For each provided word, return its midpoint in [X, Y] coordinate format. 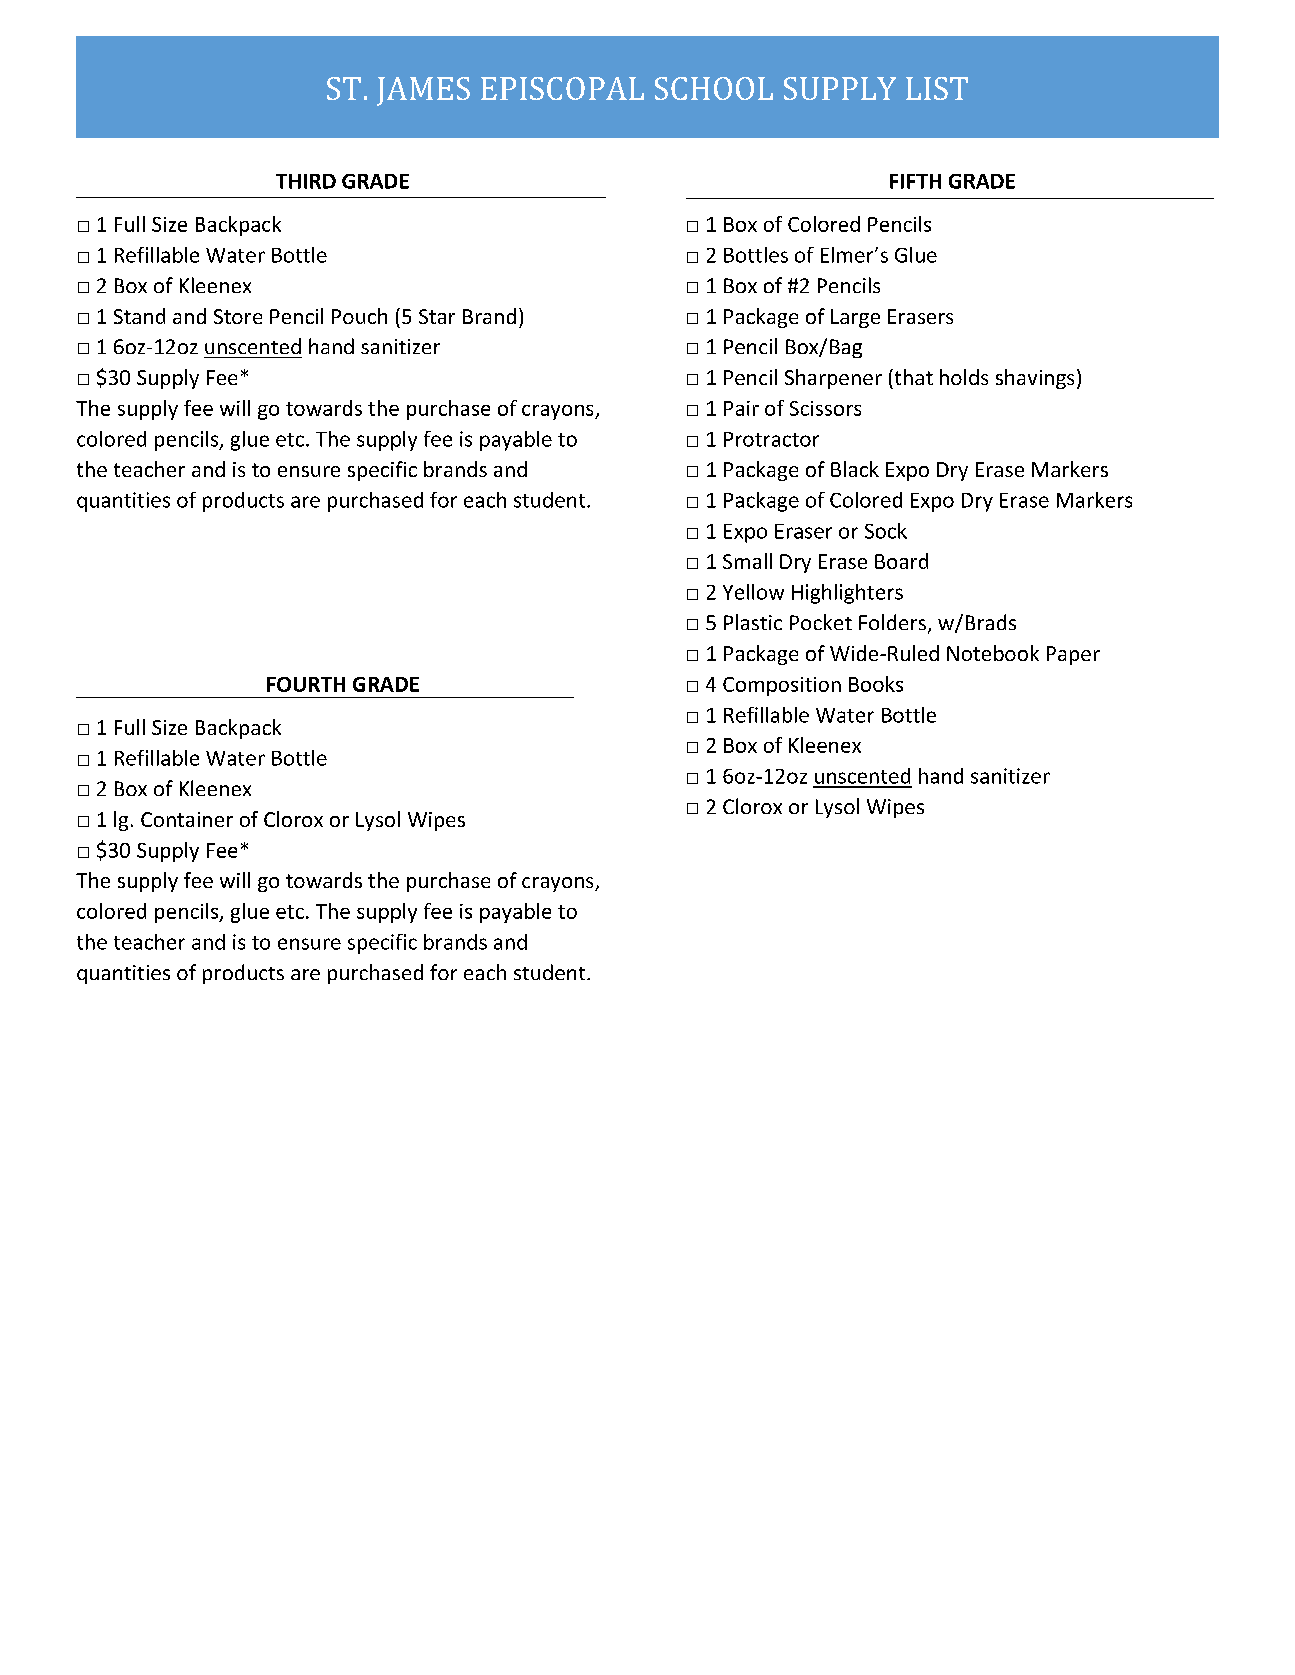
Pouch [359, 316]
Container [187, 819]
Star [437, 316]
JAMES [423, 91]
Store [238, 316]
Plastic [753, 622]
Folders [892, 622]
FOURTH [306, 684]
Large [855, 318]
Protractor [771, 439]
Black [855, 469]
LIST [937, 88]
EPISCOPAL [562, 88]
